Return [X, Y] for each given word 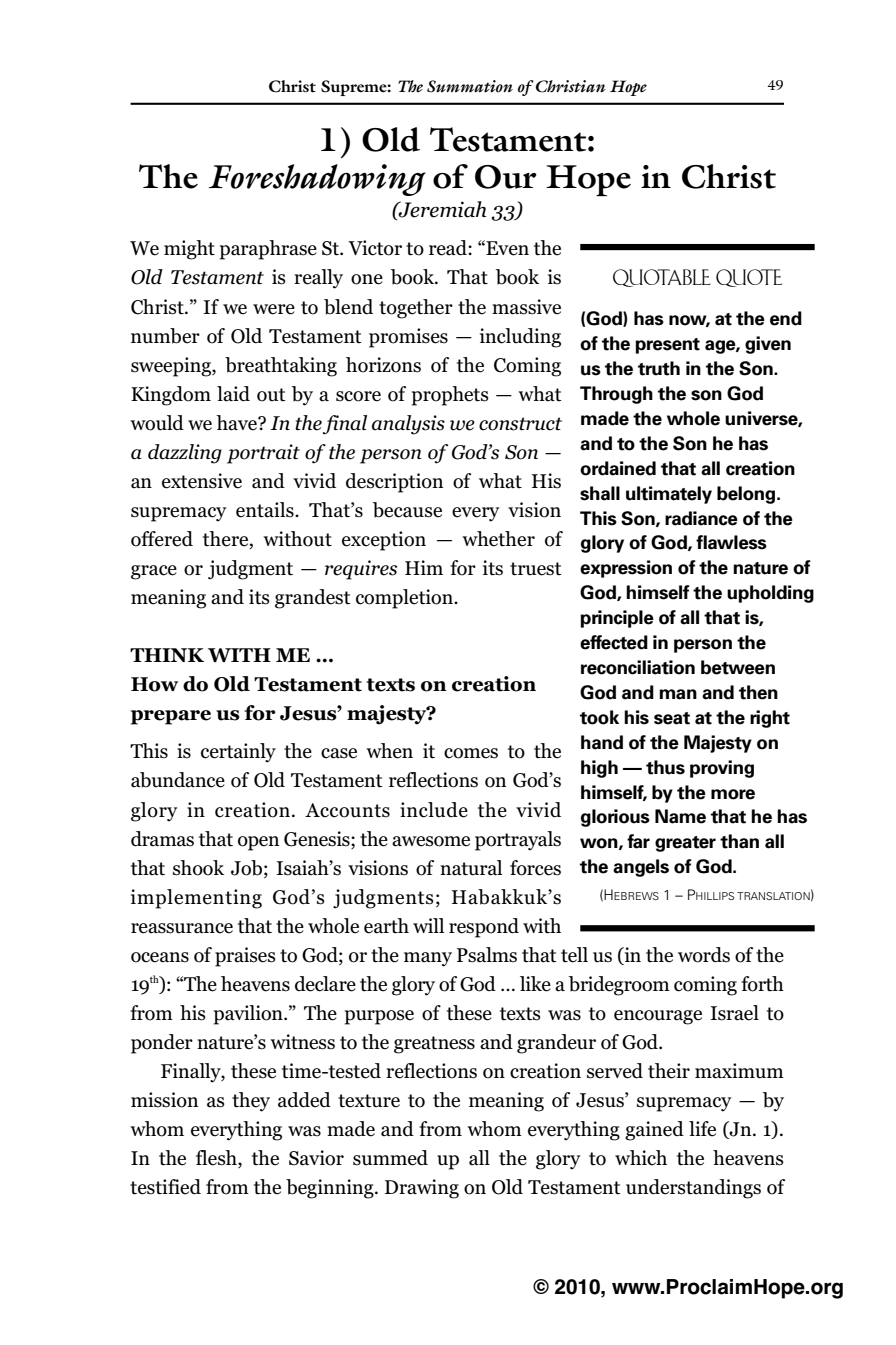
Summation [470, 86]
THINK [167, 655]
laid [233, 394]
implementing [196, 899]
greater [685, 844]
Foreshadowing [317, 180]
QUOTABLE [662, 278]
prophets [450, 396]
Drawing [422, 1189]
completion [406, 599]
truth [659, 368]
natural [471, 868]
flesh [217, 1159]
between [738, 667]
